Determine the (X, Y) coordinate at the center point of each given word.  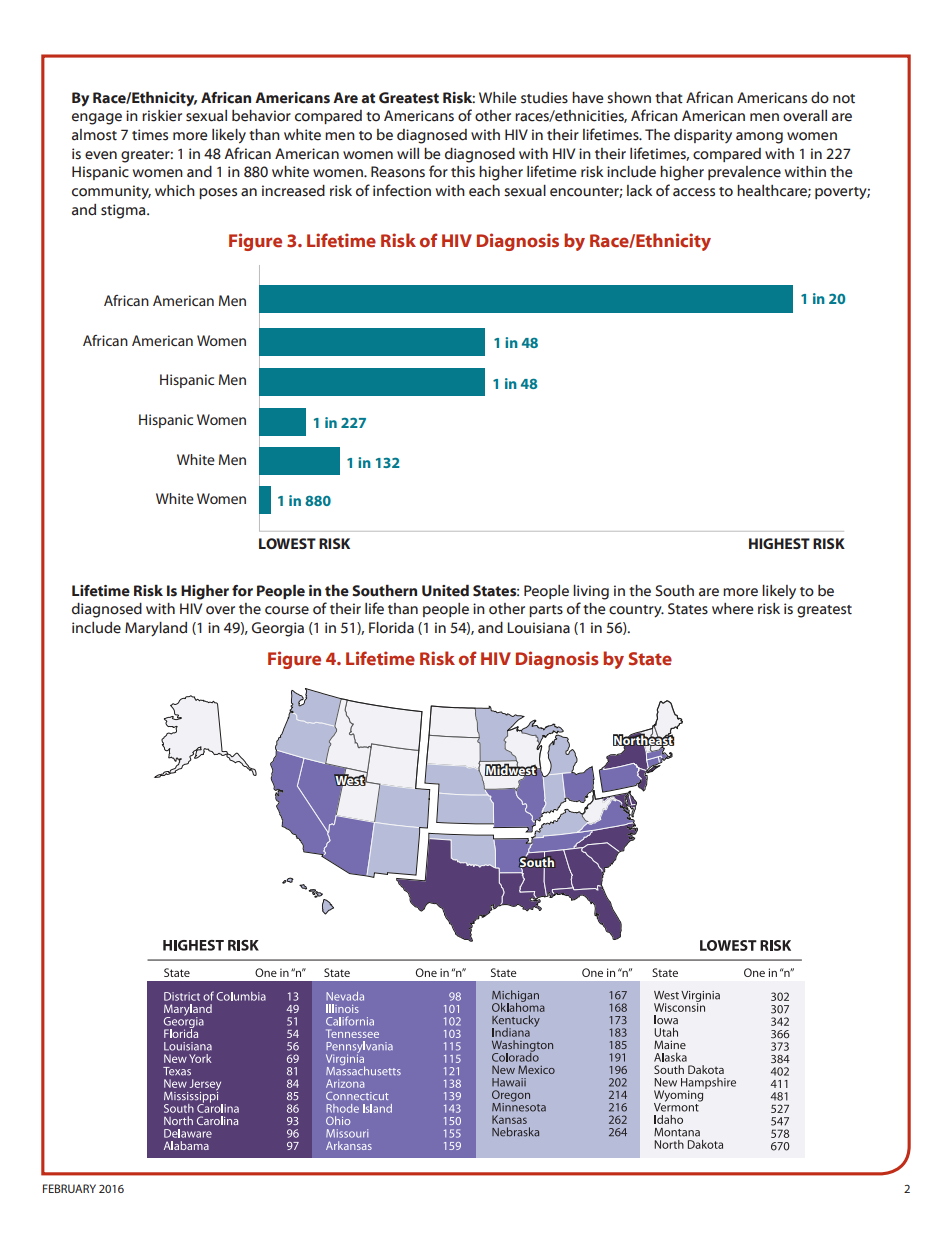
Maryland (156, 629)
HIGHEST (779, 543)
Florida (391, 628)
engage (97, 119)
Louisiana (538, 628)
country (636, 611)
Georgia (278, 629)
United (445, 590)
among (759, 138)
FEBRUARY (69, 1188)
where (733, 609)
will (408, 153)
